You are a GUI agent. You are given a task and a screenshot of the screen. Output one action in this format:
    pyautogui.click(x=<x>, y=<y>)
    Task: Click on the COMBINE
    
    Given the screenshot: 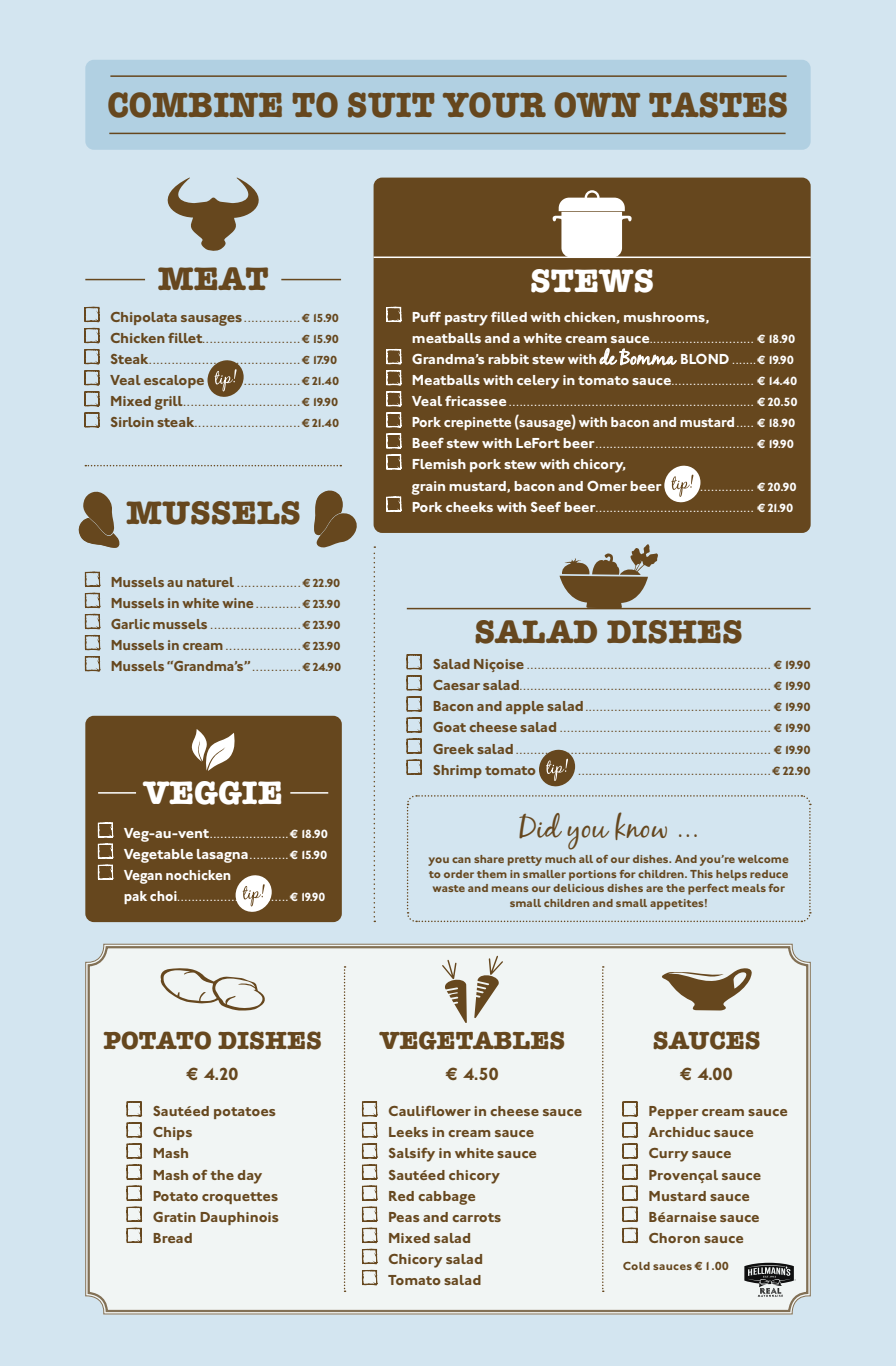 What is the action you would take?
    pyautogui.click(x=195, y=105)
